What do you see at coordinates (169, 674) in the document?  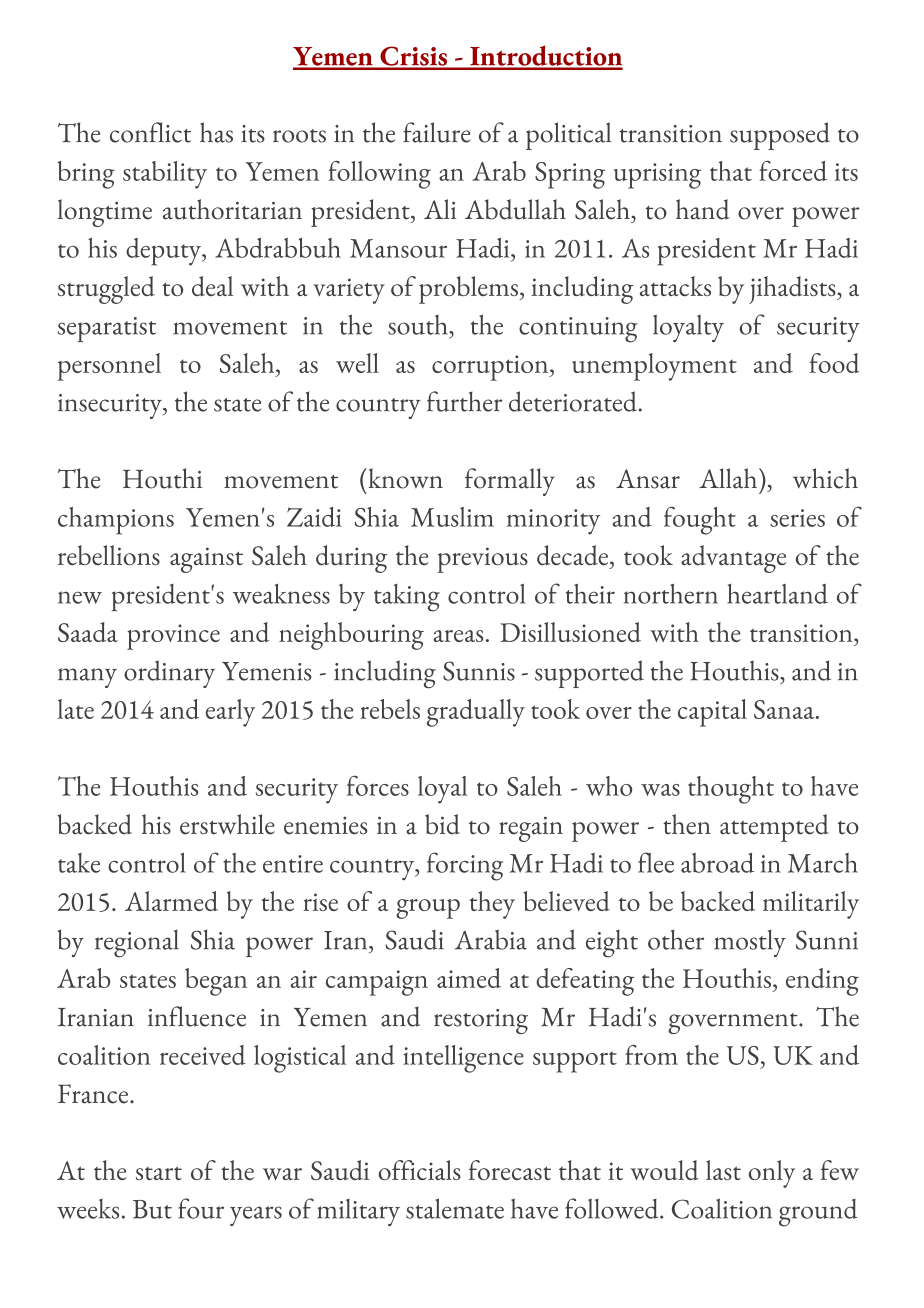 I see `ordinary` at bounding box center [169, 674].
